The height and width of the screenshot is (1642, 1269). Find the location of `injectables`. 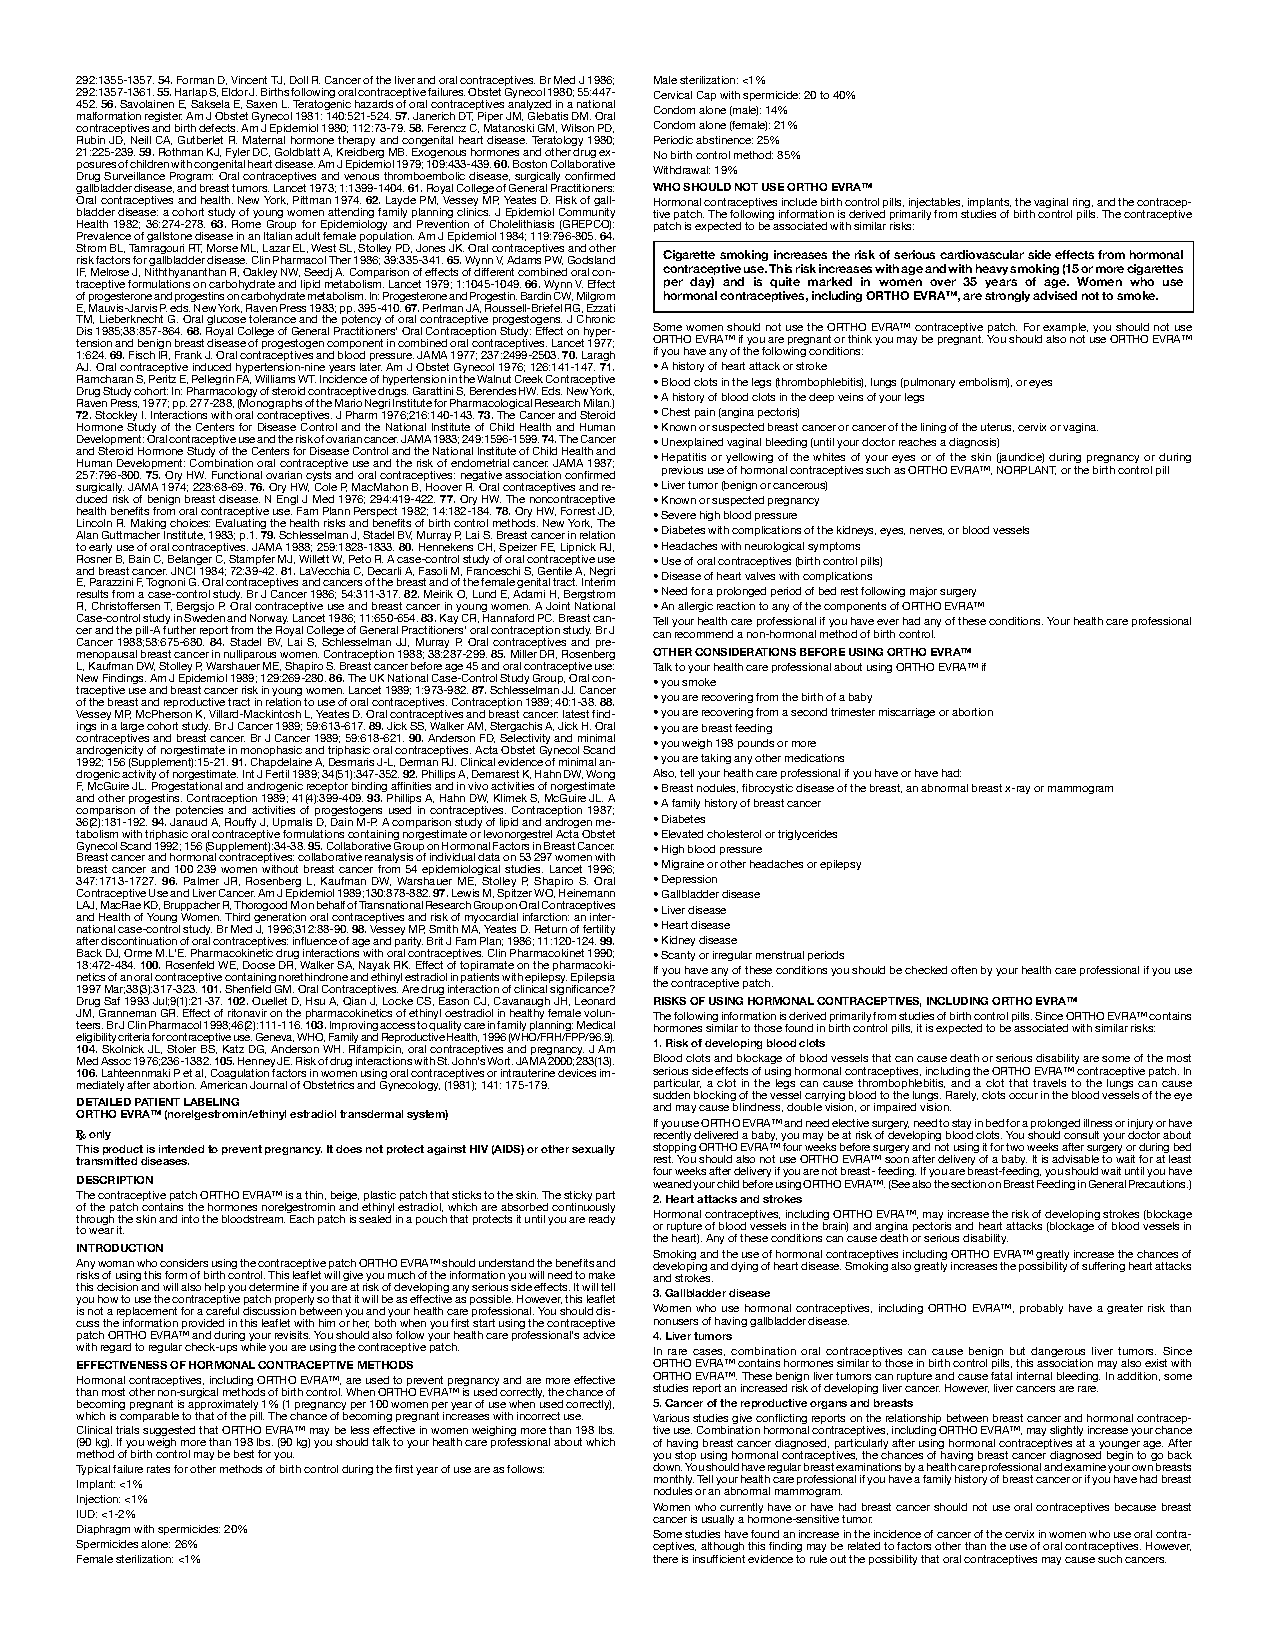

injectables is located at coordinates (936, 204).
